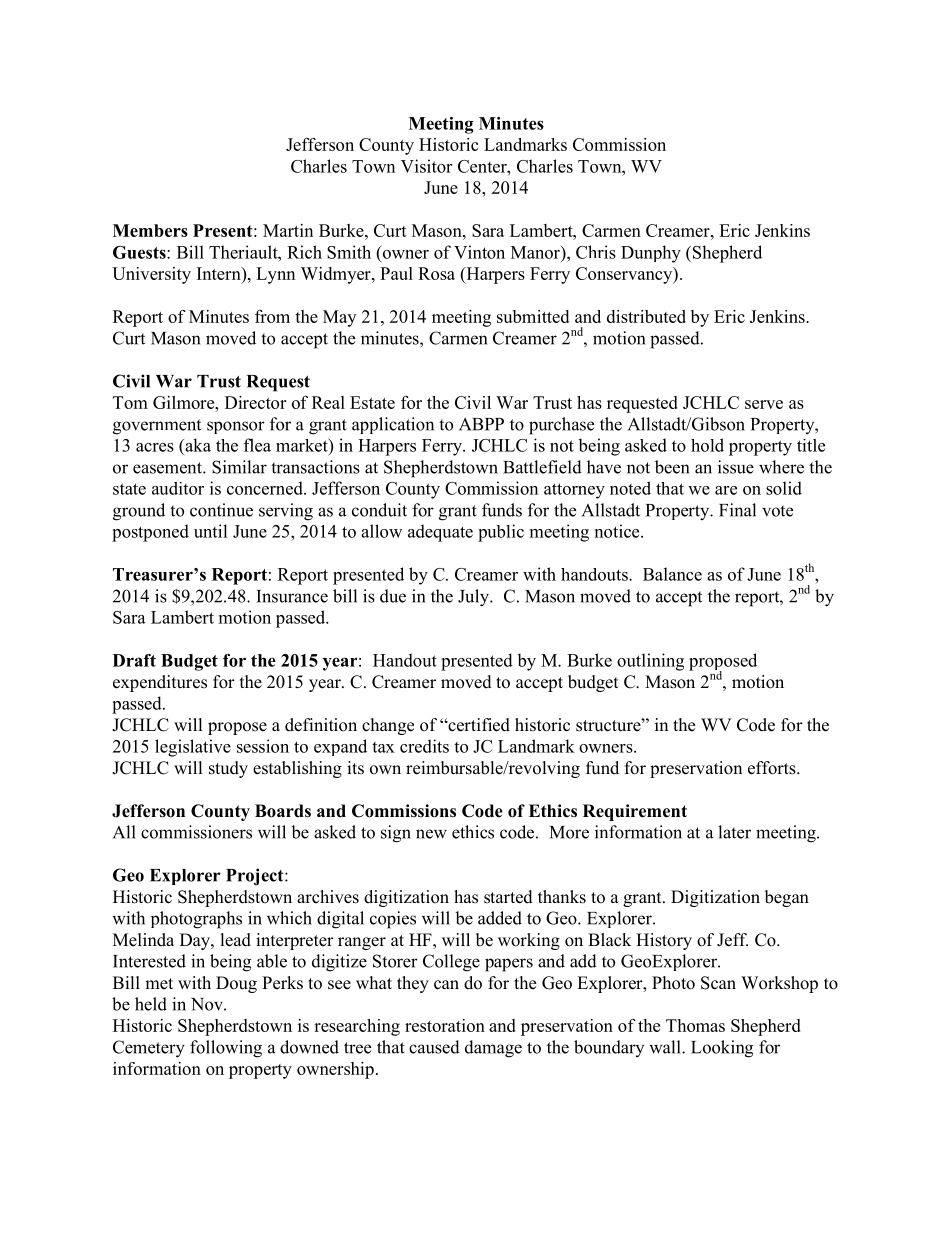  What do you see at coordinates (226, 1049) in the screenshot?
I see `following` at bounding box center [226, 1049].
